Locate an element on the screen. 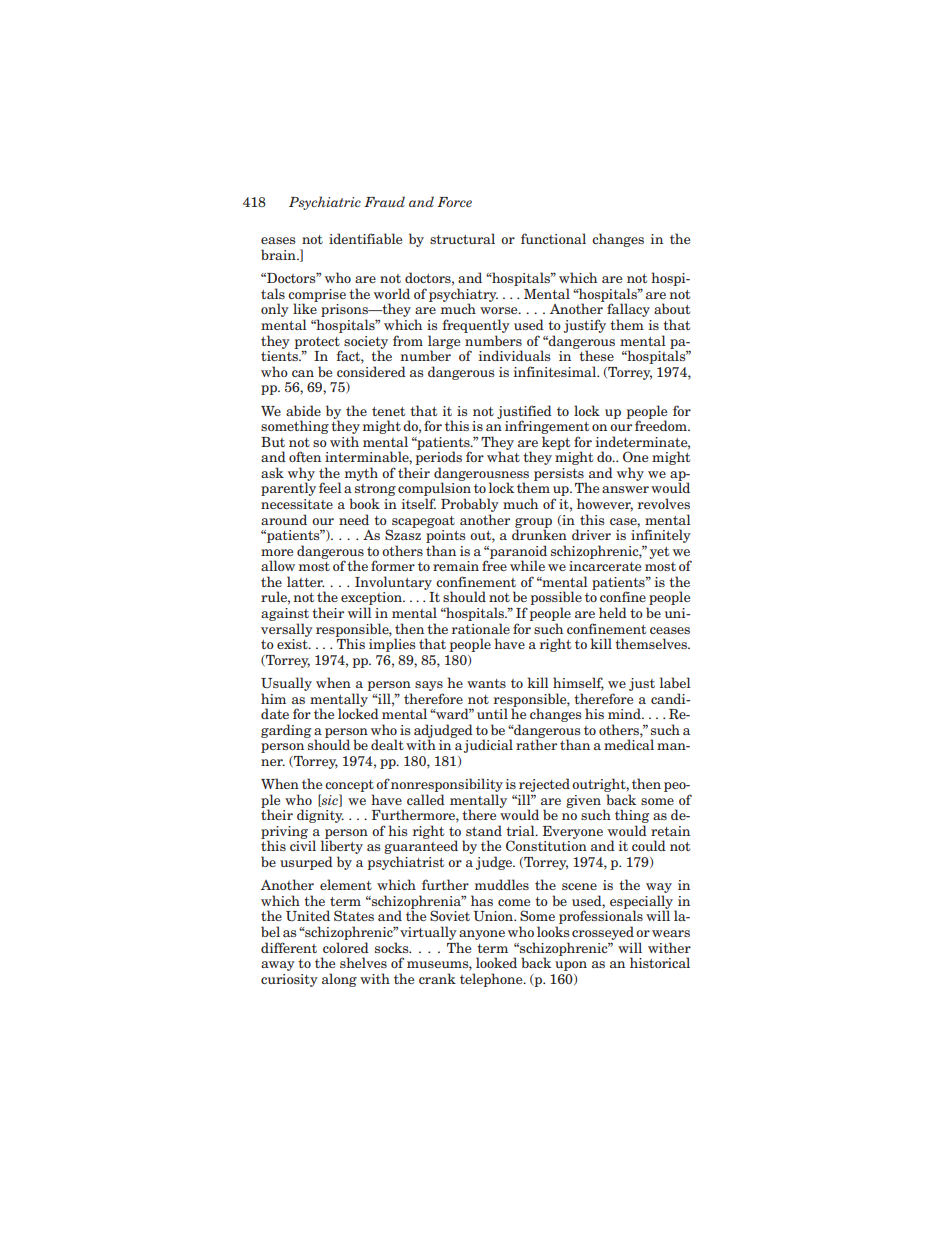  answer is located at coordinates (625, 489).
